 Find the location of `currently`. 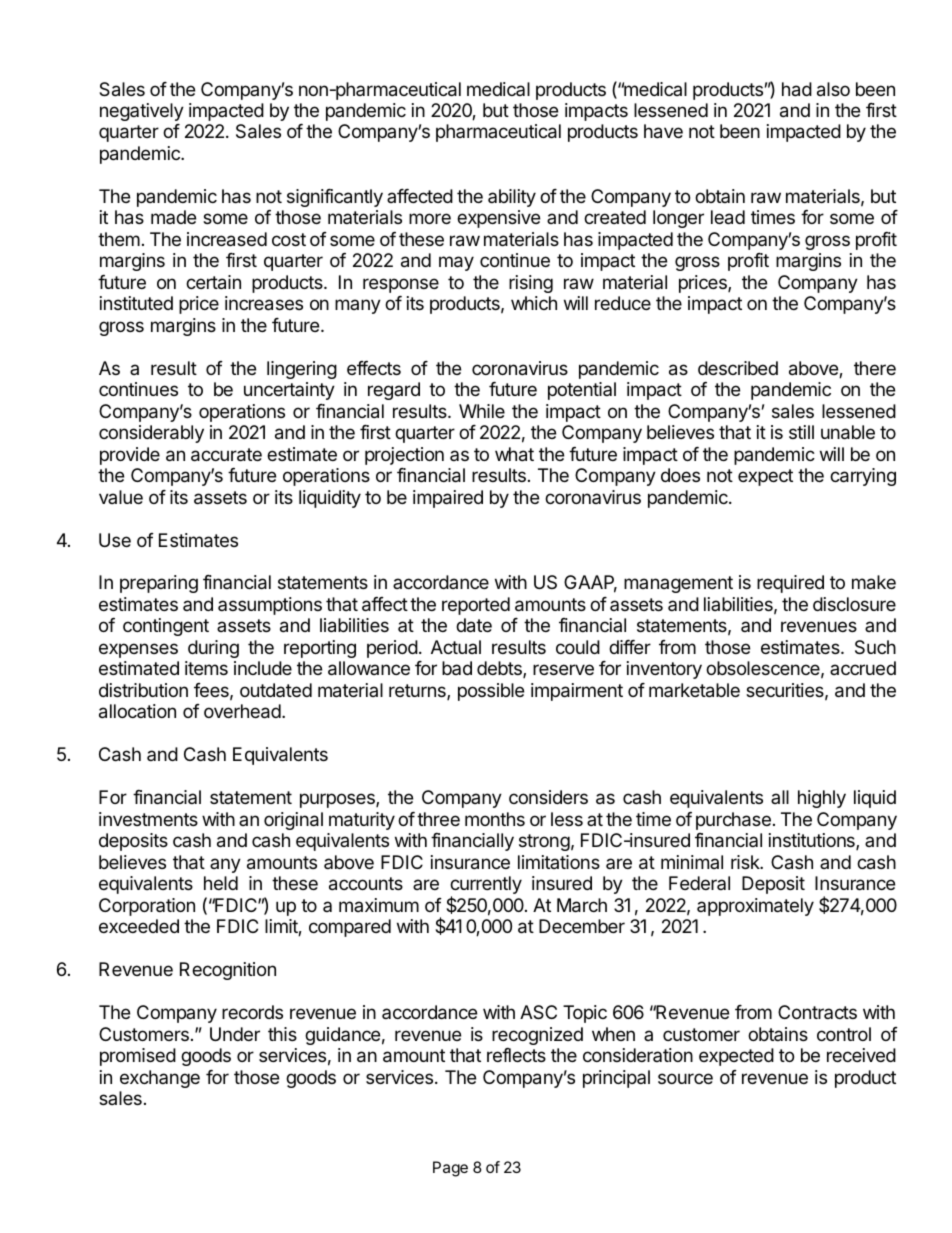

currently is located at coordinates (486, 886).
